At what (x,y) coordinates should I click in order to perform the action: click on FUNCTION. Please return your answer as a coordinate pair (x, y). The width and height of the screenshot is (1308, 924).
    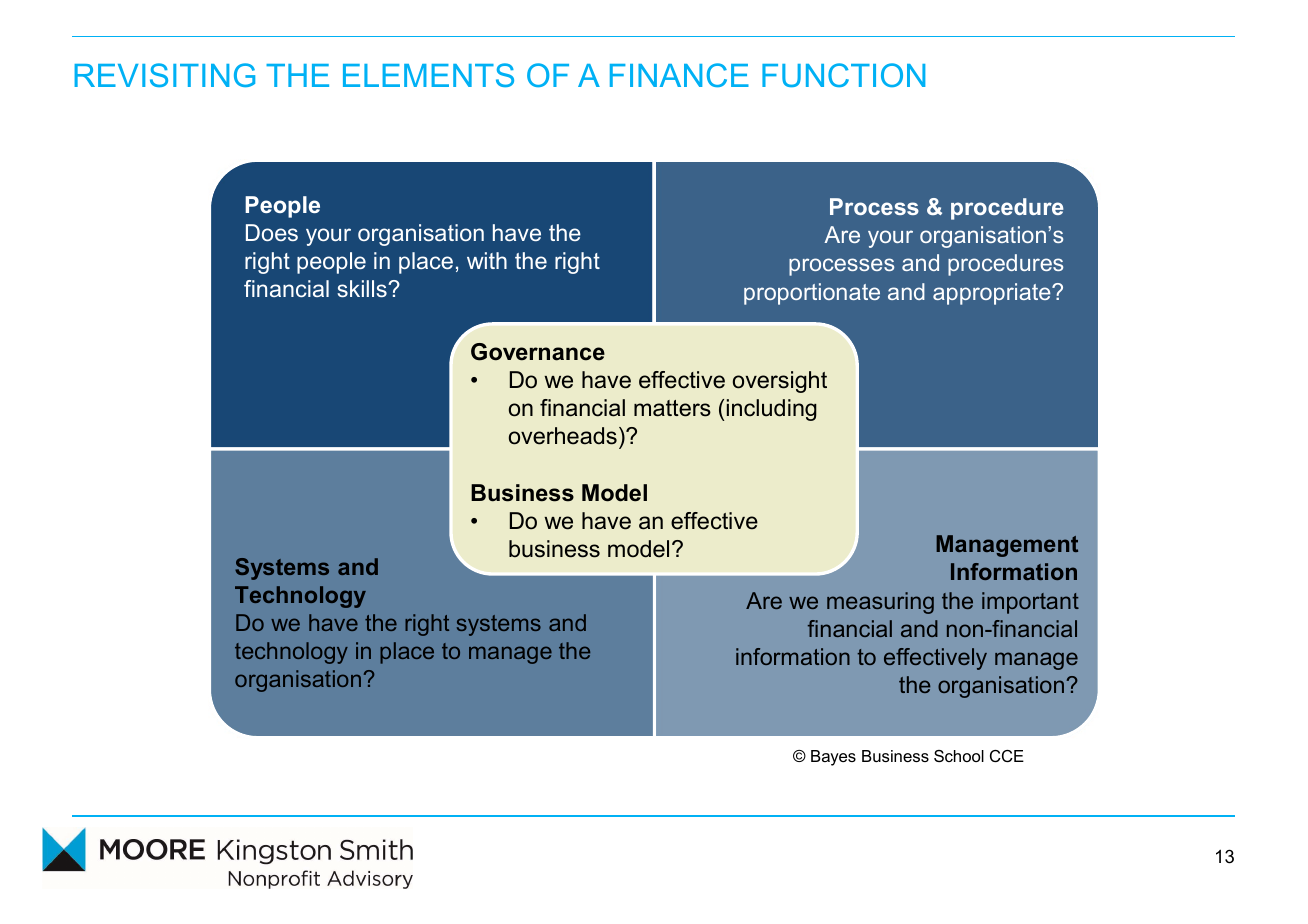
    Looking at the image, I should click on (843, 75).
